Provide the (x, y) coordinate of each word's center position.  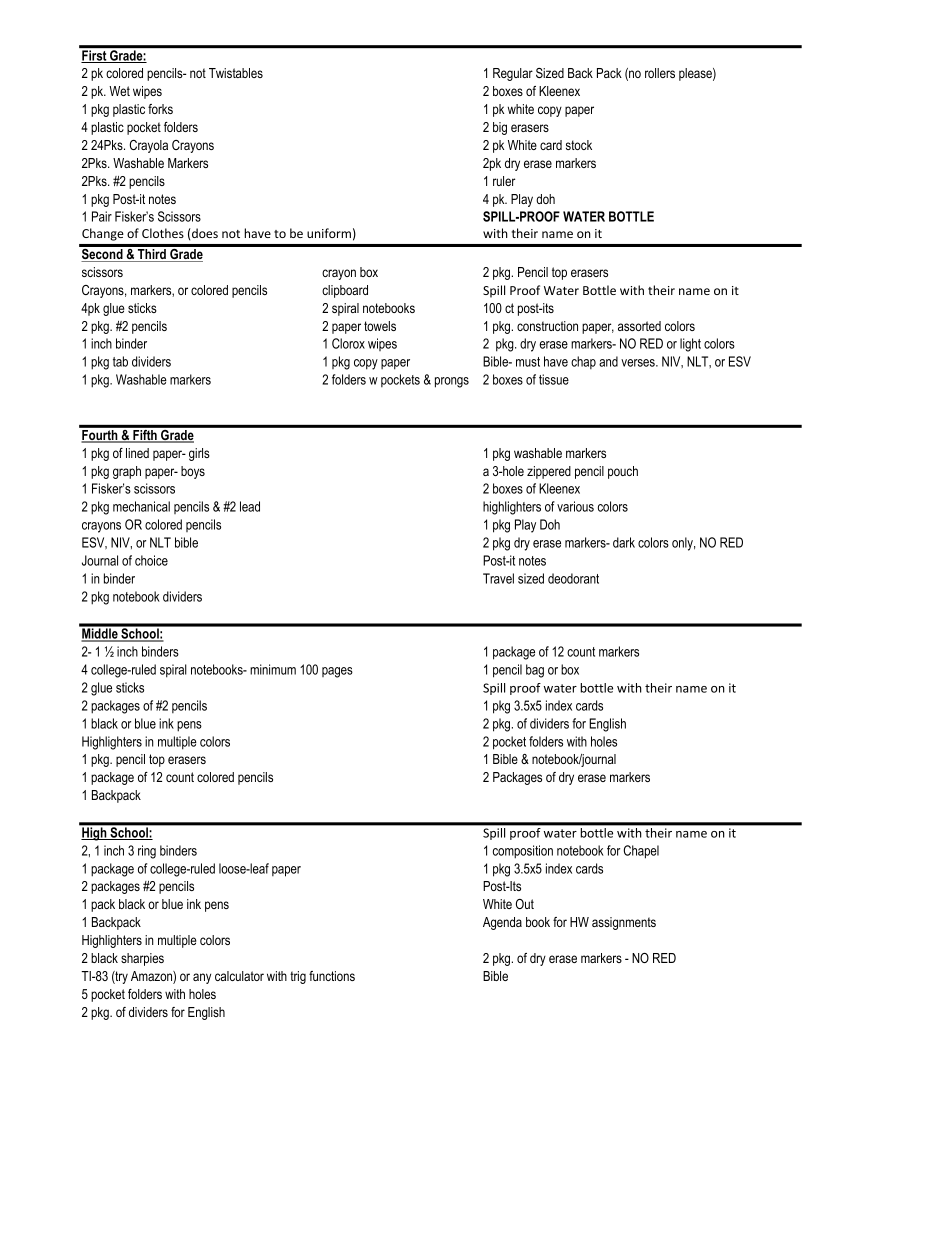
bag (535, 671)
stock (579, 145)
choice (151, 560)
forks (160, 109)
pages (337, 672)
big (500, 128)
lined (137, 453)
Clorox (348, 343)
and (608, 361)
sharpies (142, 959)
